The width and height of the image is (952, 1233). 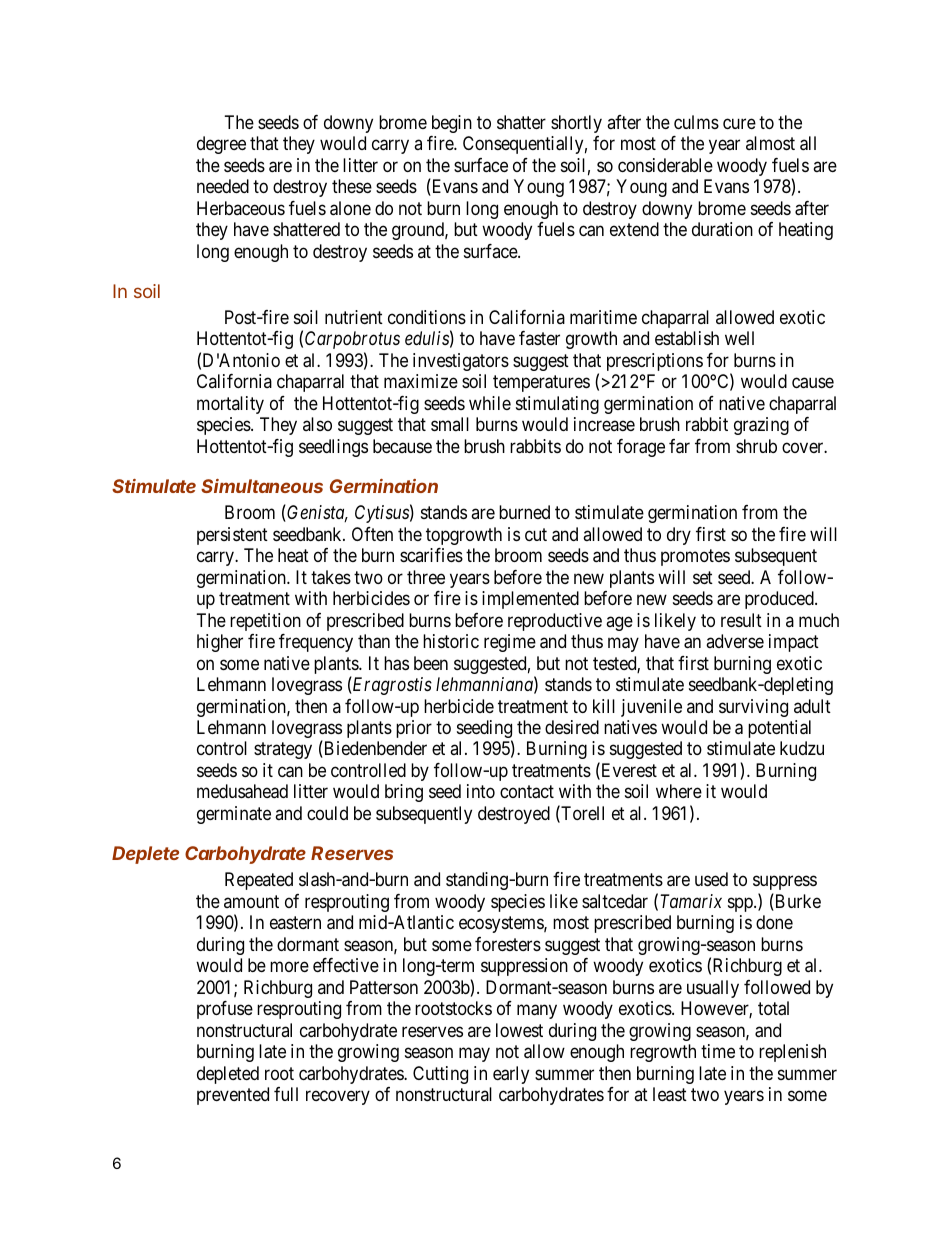 I want to click on shortly, so click(x=576, y=124).
